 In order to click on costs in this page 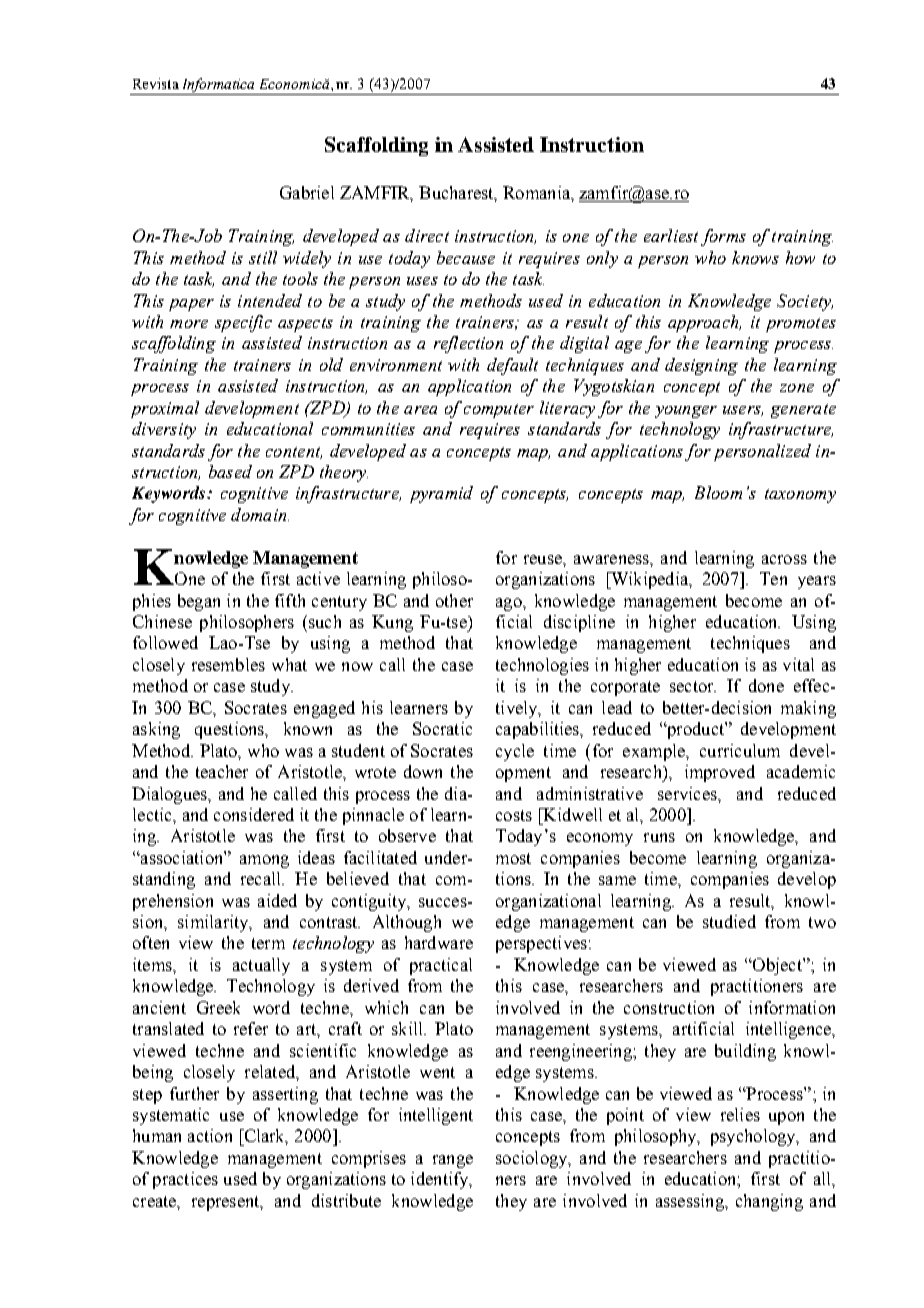, I will do `click(514, 815)`.
